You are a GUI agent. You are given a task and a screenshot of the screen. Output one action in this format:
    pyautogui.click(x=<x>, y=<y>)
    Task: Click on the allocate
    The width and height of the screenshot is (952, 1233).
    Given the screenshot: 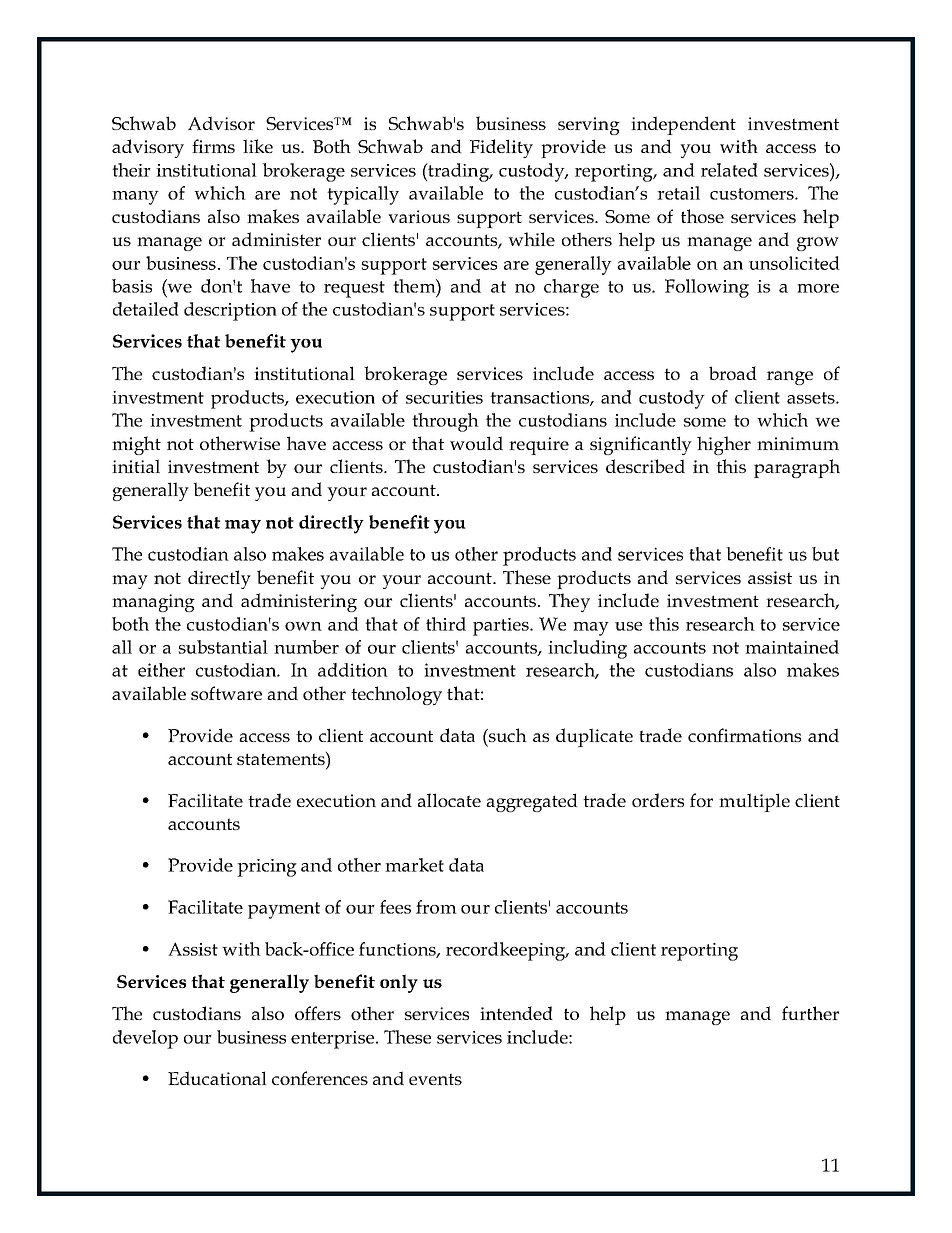 What is the action you would take?
    pyautogui.click(x=449, y=800)
